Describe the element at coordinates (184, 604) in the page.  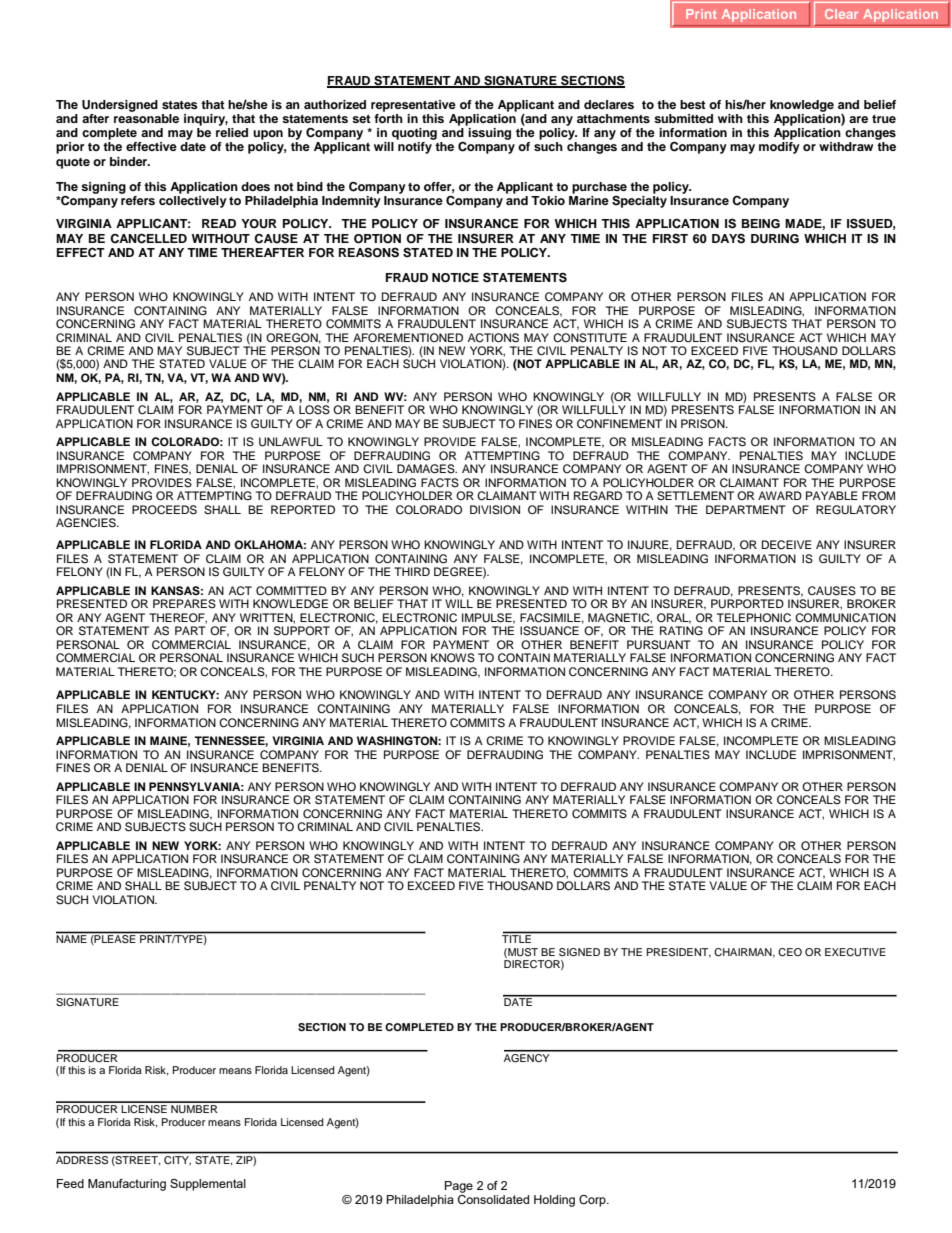
I see `PREPARES` at that location.
